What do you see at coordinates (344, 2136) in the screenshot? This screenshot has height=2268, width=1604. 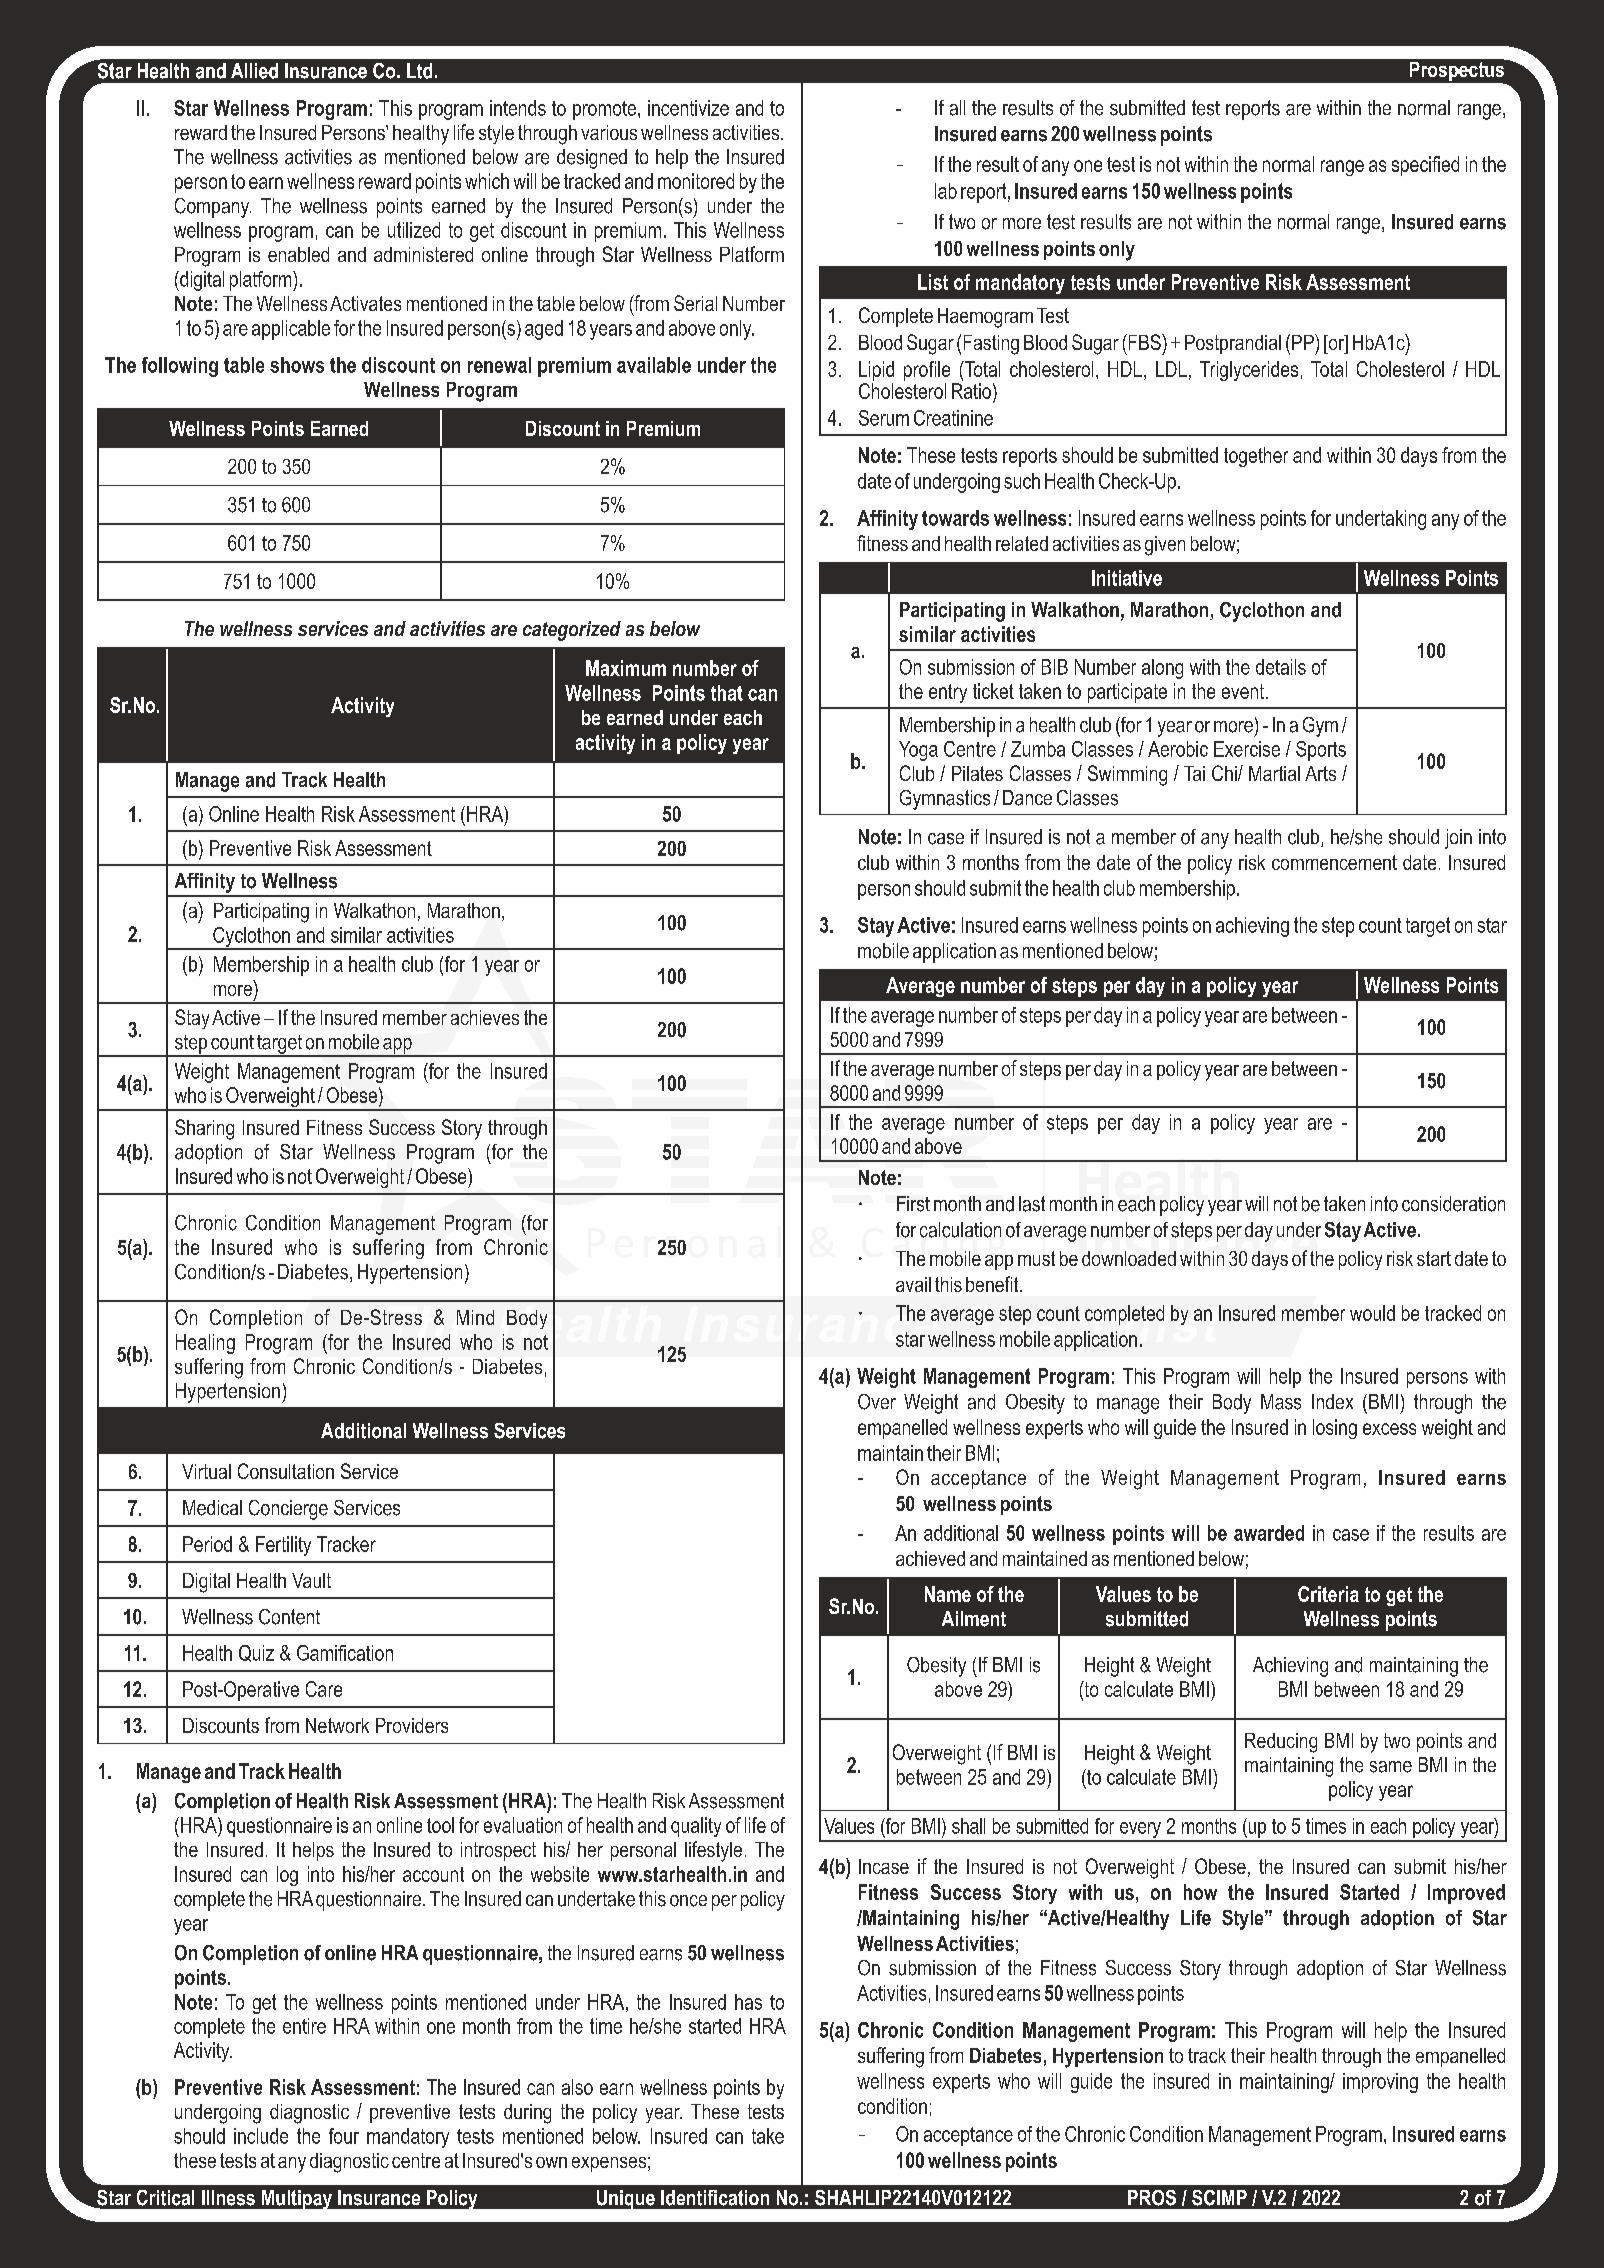 I see `four` at bounding box center [344, 2136].
